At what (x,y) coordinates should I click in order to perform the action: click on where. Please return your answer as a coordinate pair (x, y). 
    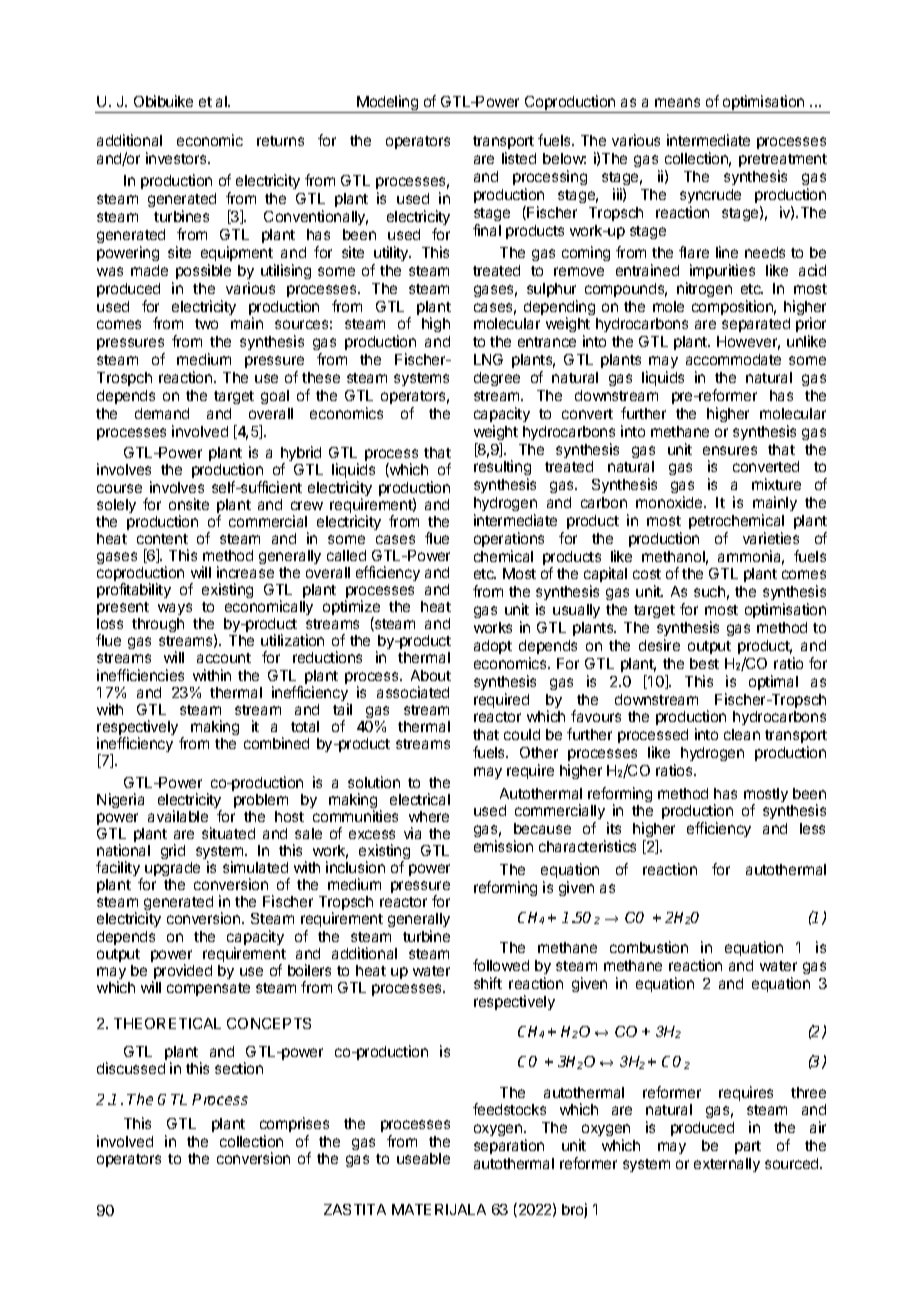
    Looking at the image, I should click on (429, 816).
